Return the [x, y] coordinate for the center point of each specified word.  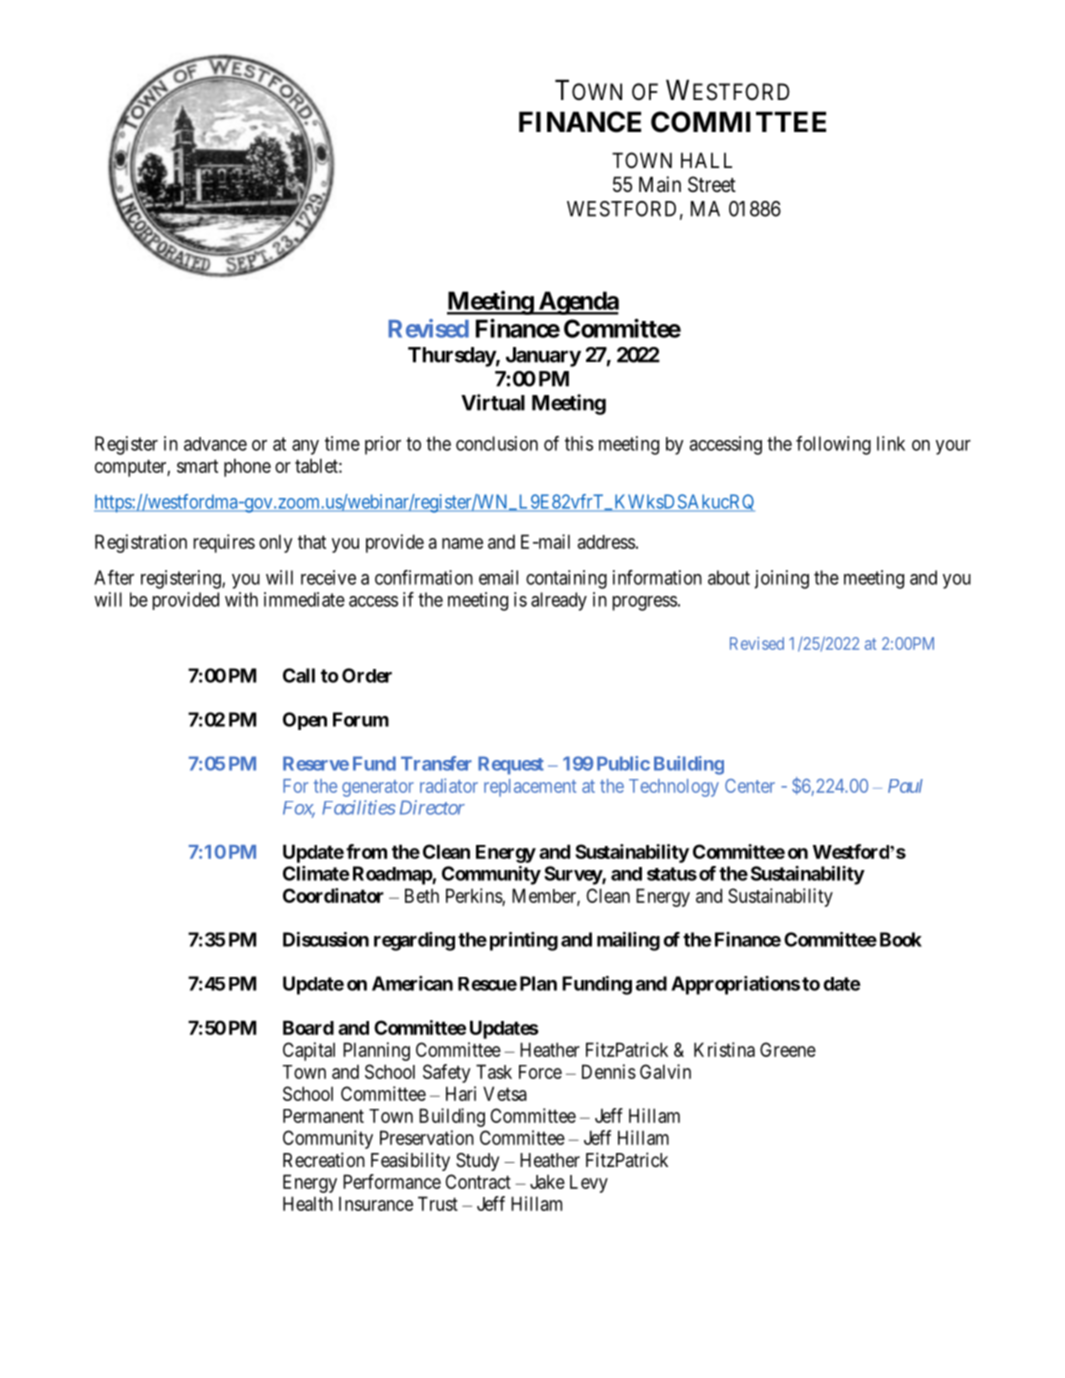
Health [308, 1203]
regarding [414, 941]
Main [660, 184]
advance [215, 444]
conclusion [497, 443]
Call [299, 675]
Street [712, 184]
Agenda [577, 303]
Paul [905, 786]
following [833, 445]
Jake [547, 1182]
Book [901, 939]
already [559, 601]
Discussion [326, 939]
